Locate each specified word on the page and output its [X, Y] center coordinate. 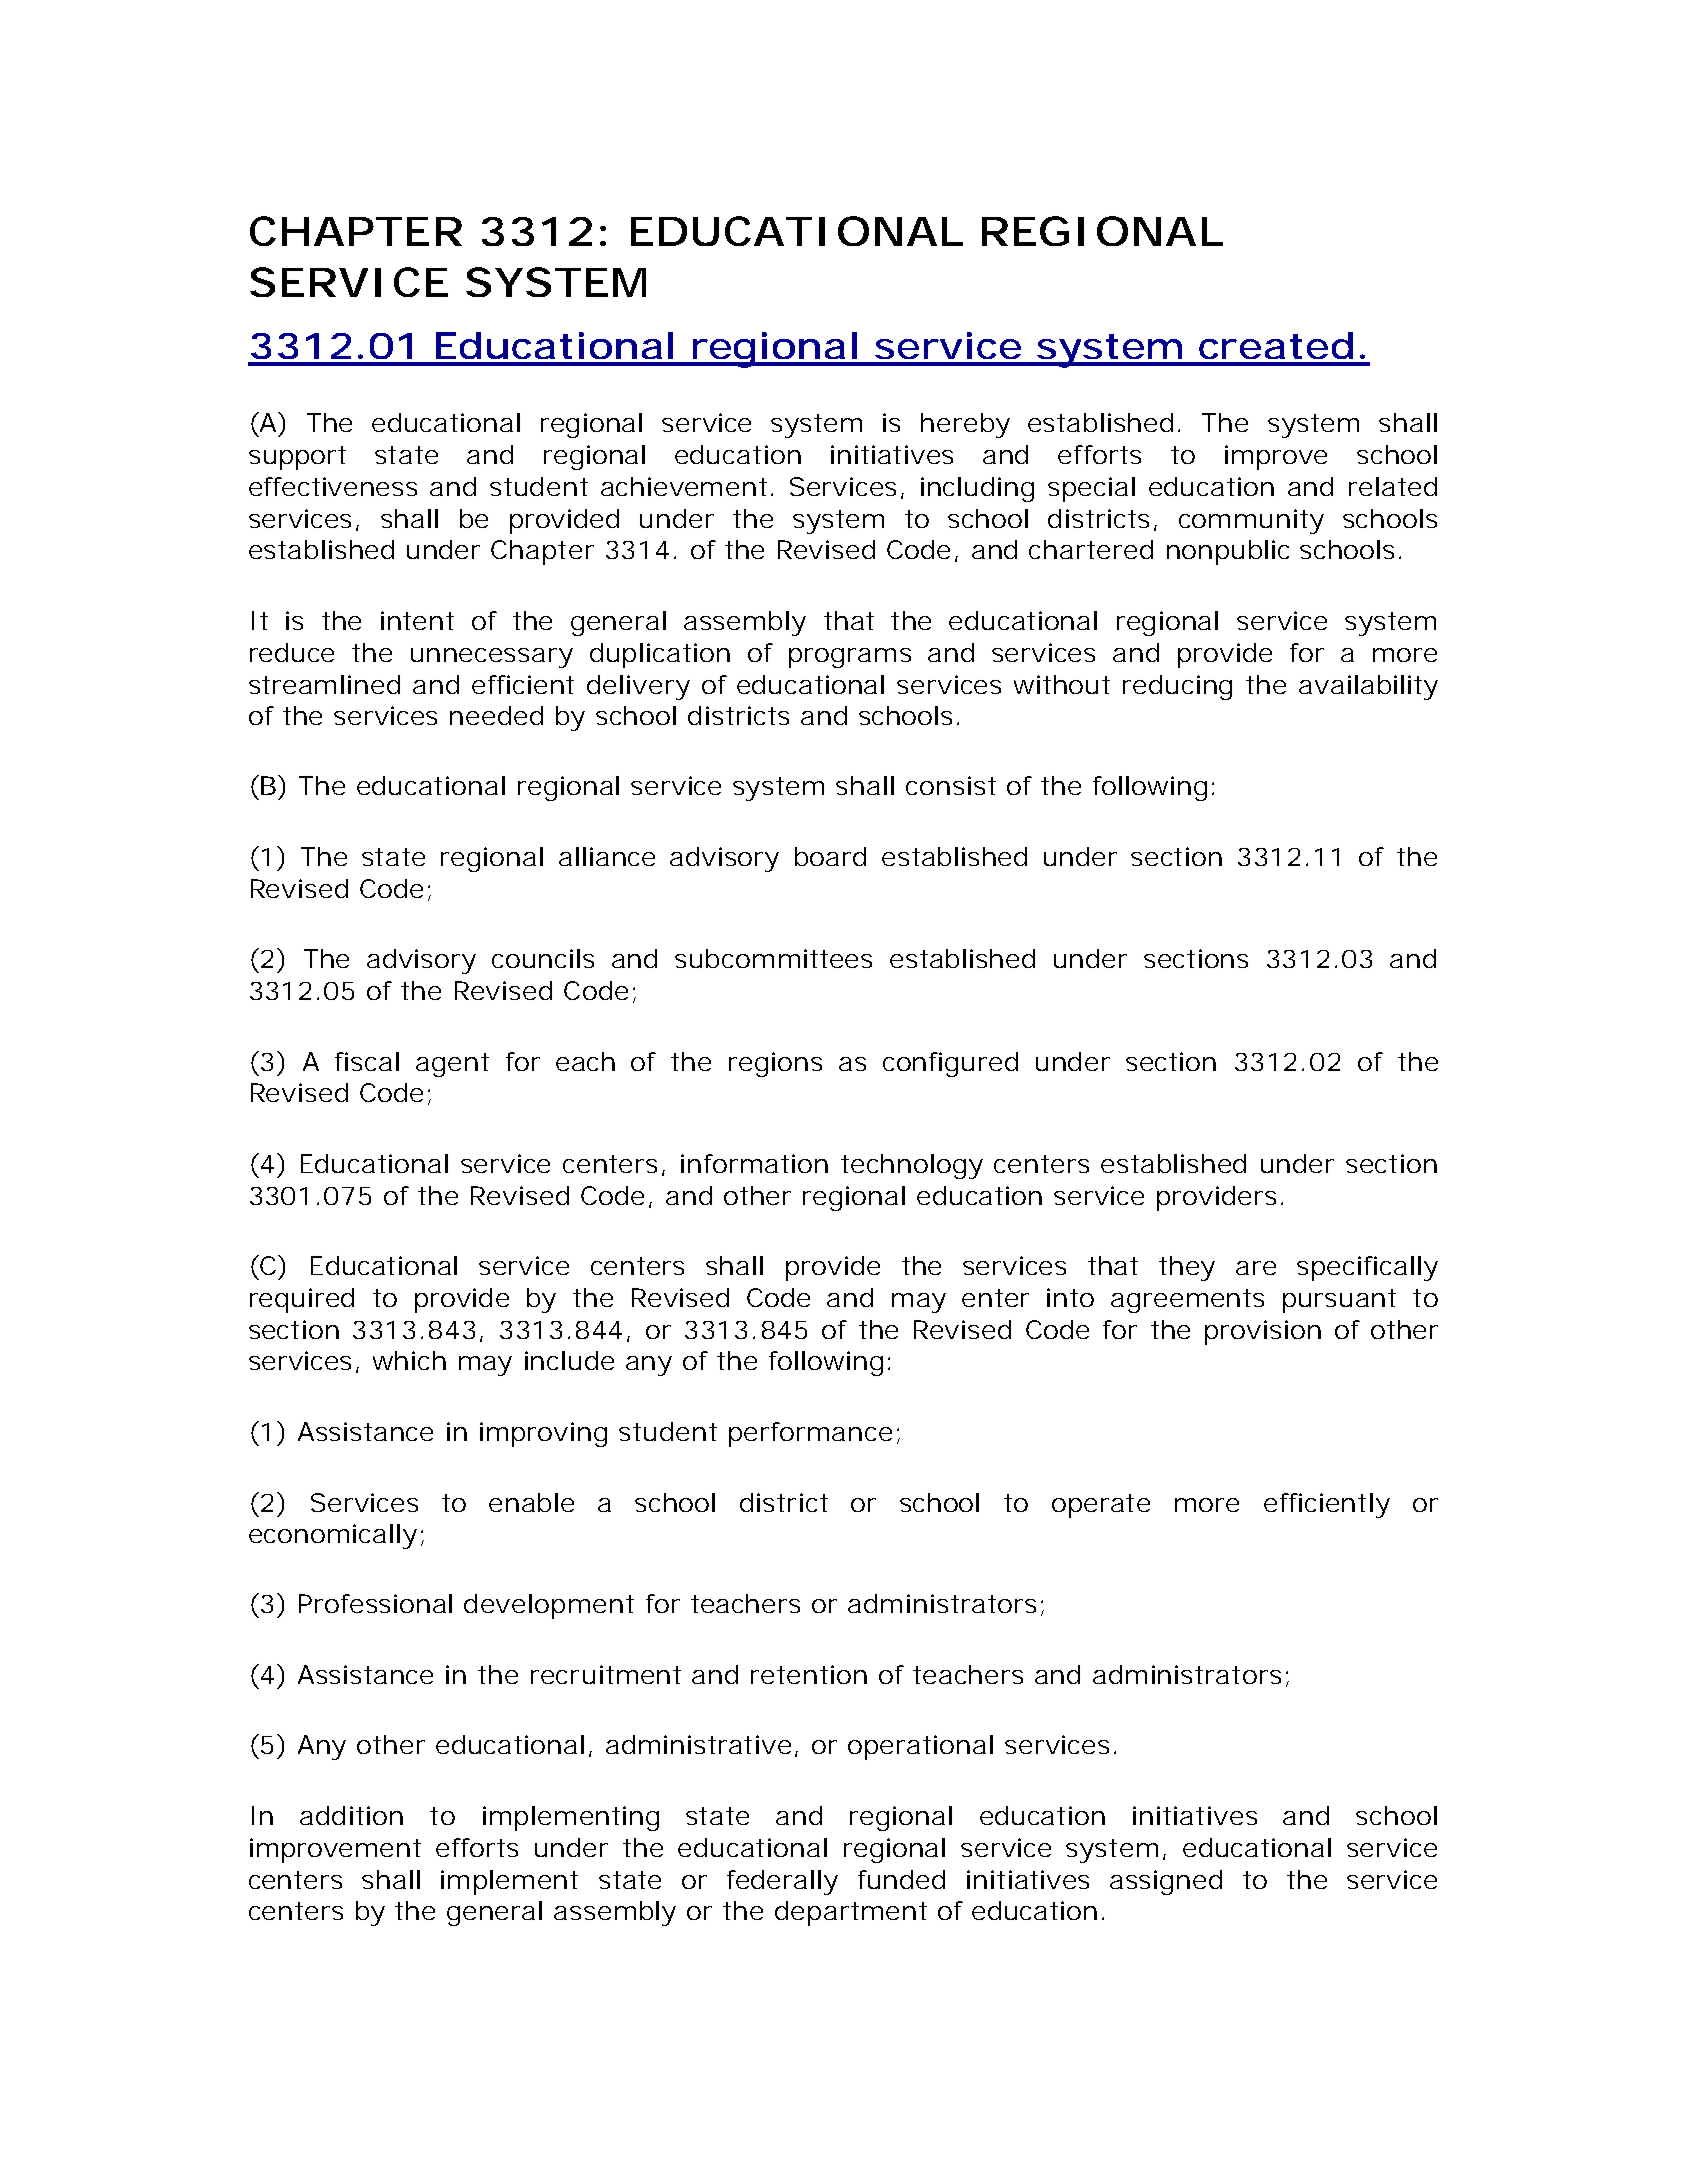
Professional [375, 1603]
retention [809, 1674]
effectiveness [333, 486]
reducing [1177, 687]
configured [950, 1064]
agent [452, 1065]
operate [1101, 1506]
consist [951, 785]
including [977, 489]
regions [775, 1064]
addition [351, 1815]
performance [810, 1434]
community [1251, 521]
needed [496, 715]
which [409, 1360]
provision [1263, 1332]
